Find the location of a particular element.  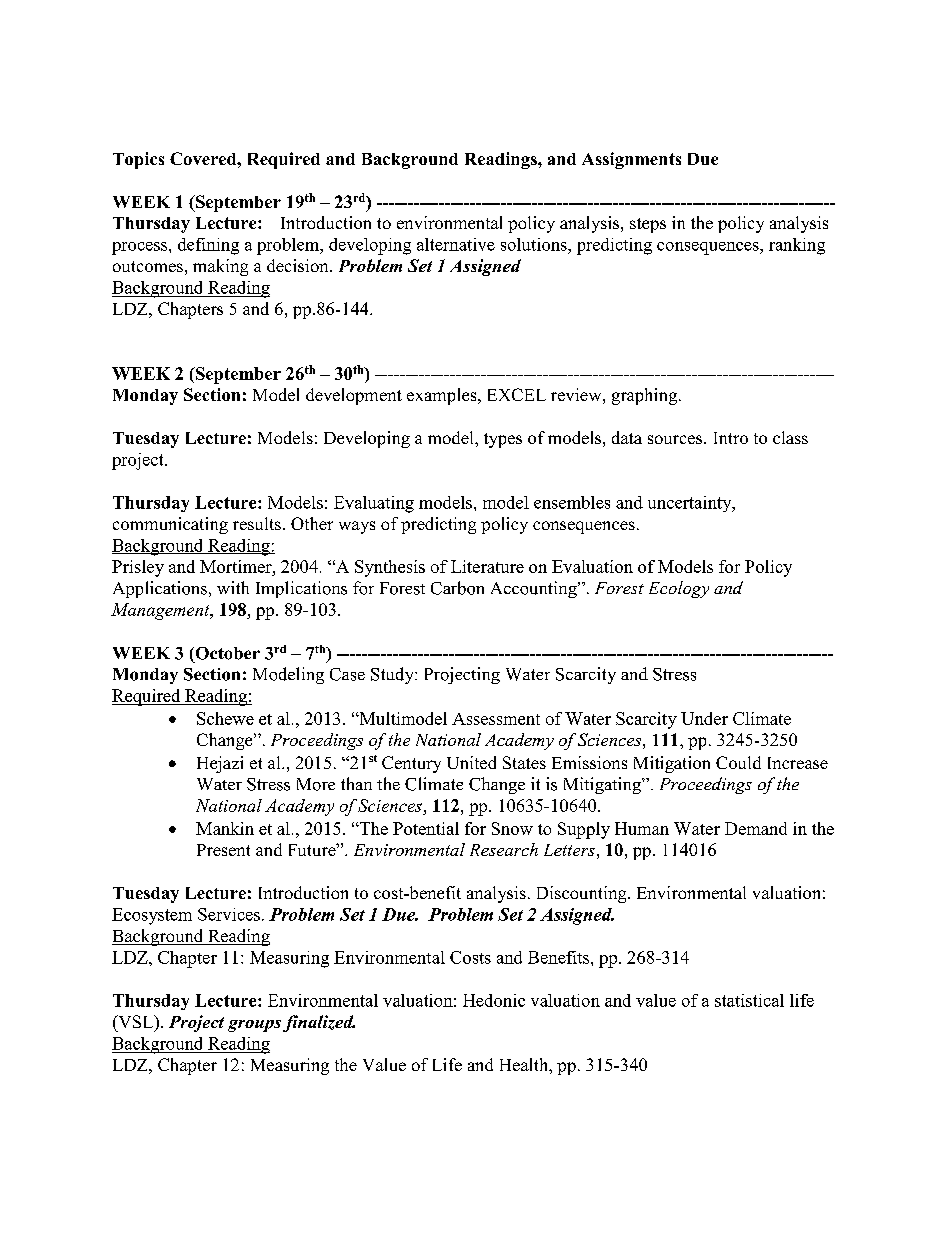

statistical is located at coordinates (749, 1000).
